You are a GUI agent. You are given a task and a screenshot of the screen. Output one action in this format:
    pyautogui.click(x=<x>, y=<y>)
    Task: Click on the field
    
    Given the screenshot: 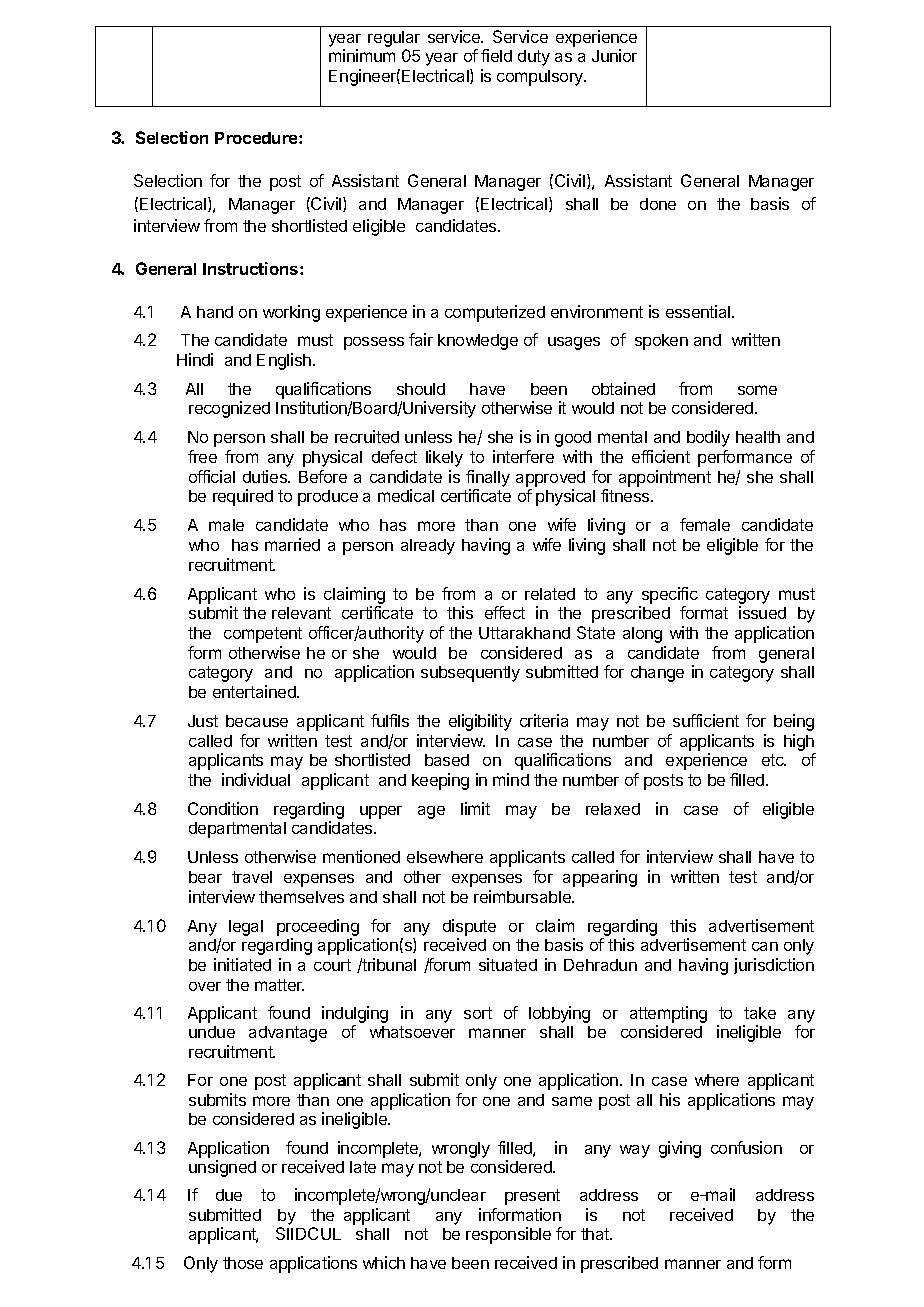 What is the action you would take?
    pyautogui.click(x=496, y=55)
